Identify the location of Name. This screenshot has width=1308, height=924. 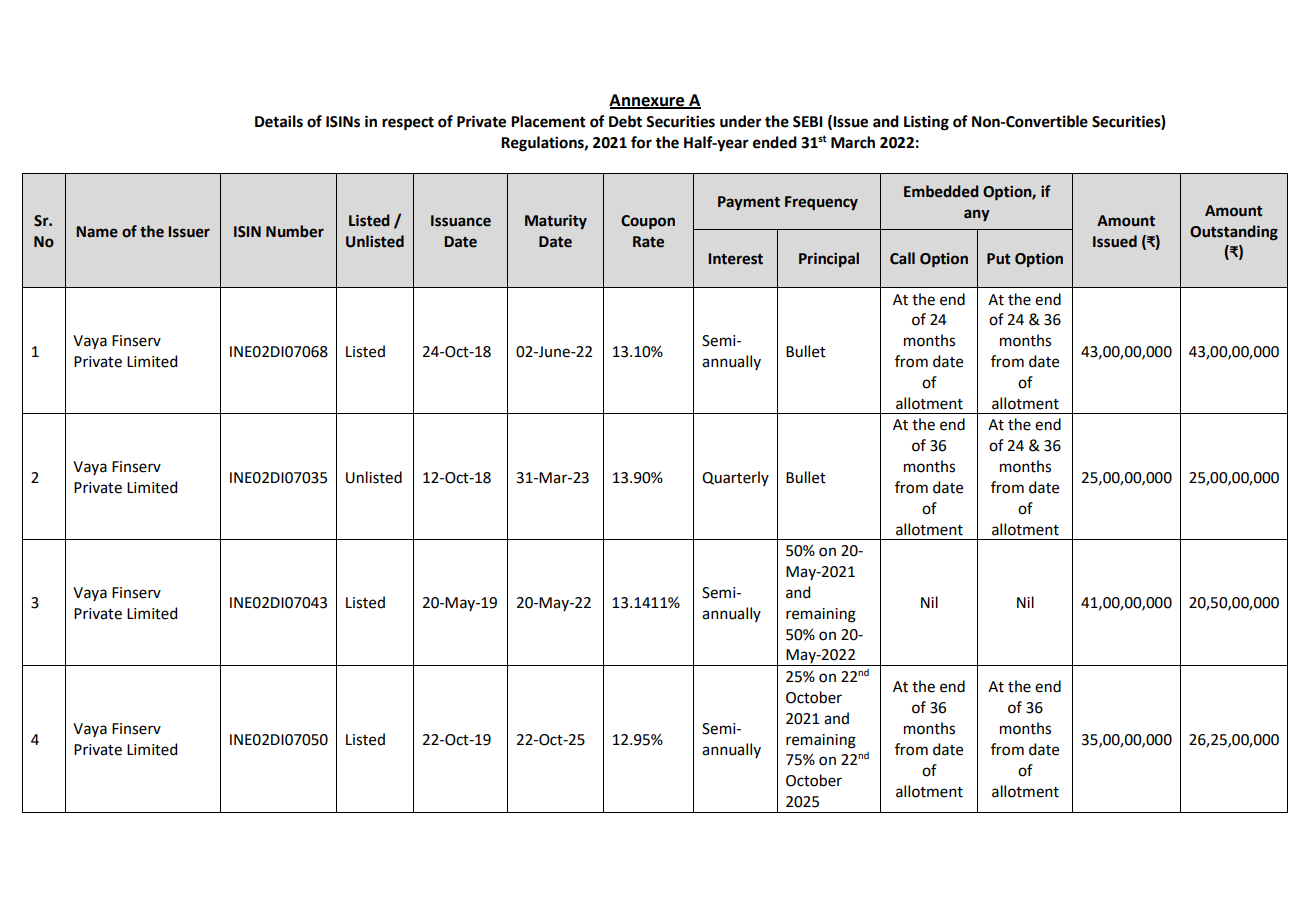
(97, 232).
